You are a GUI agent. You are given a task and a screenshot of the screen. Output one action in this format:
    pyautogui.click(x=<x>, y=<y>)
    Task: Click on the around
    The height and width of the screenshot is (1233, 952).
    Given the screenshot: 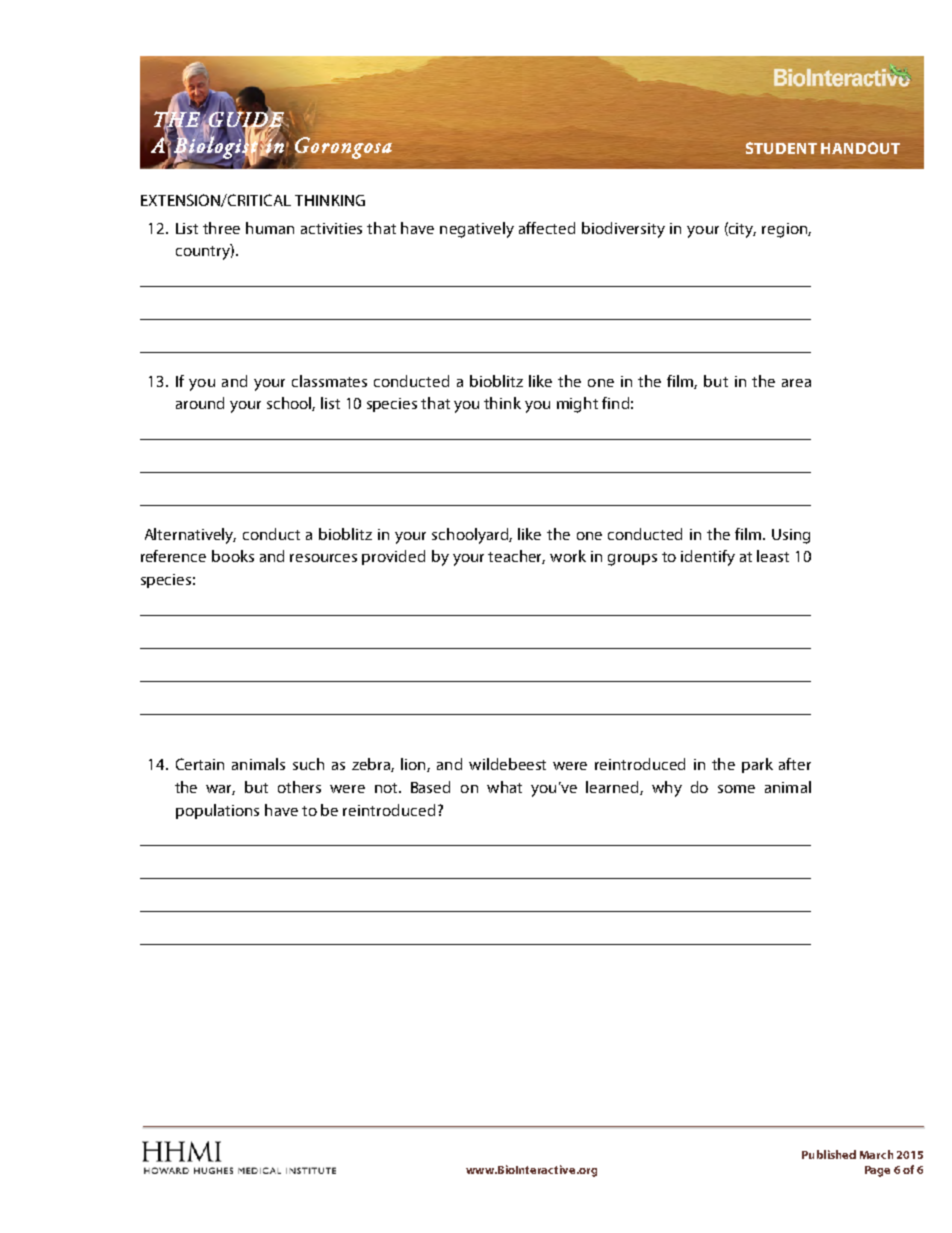 What is the action you would take?
    pyautogui.click(x=200, y=403)
